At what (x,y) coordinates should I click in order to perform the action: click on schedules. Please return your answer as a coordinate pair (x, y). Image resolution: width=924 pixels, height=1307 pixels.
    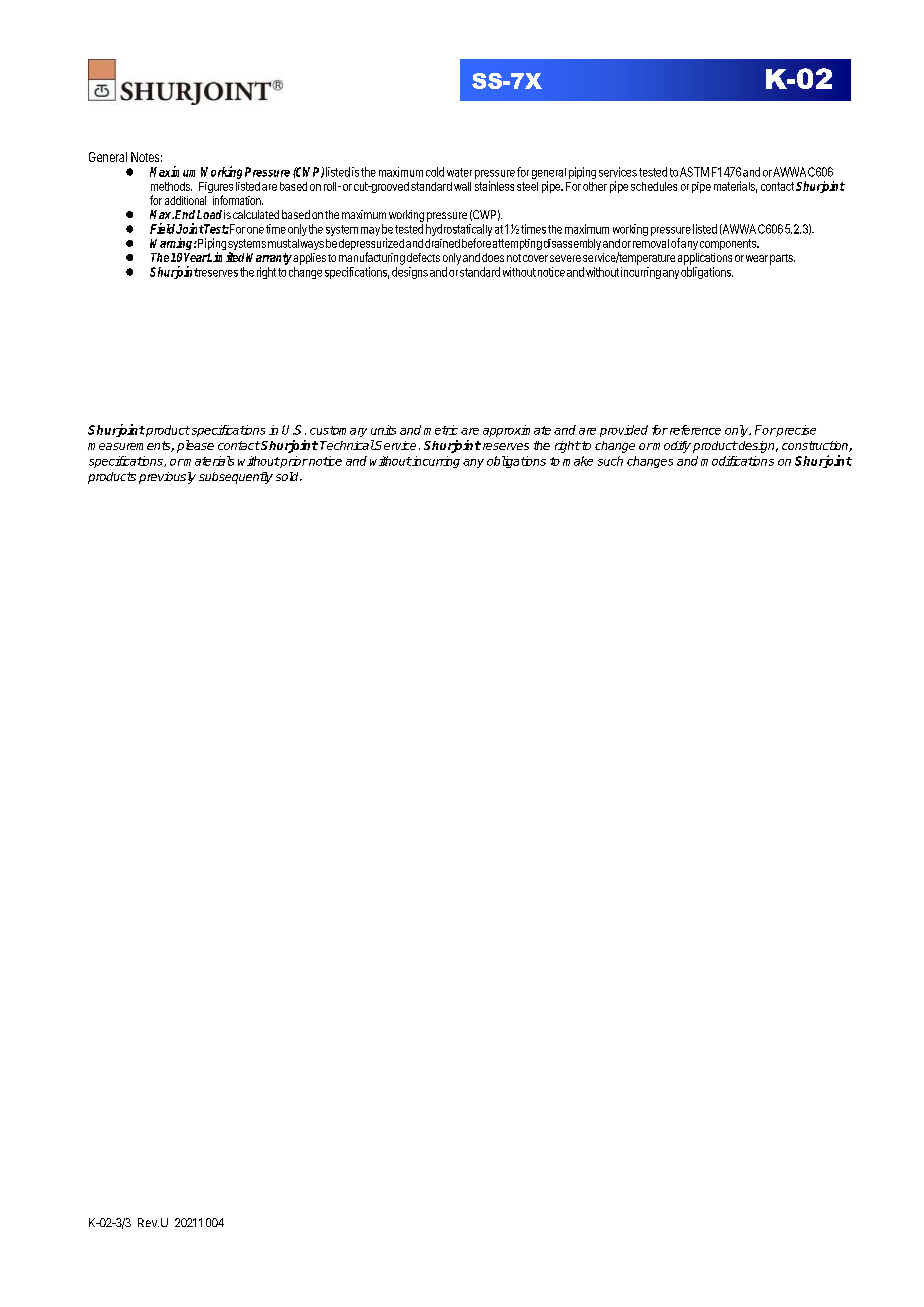
    Looking at the image, I should click on (654, 186).
